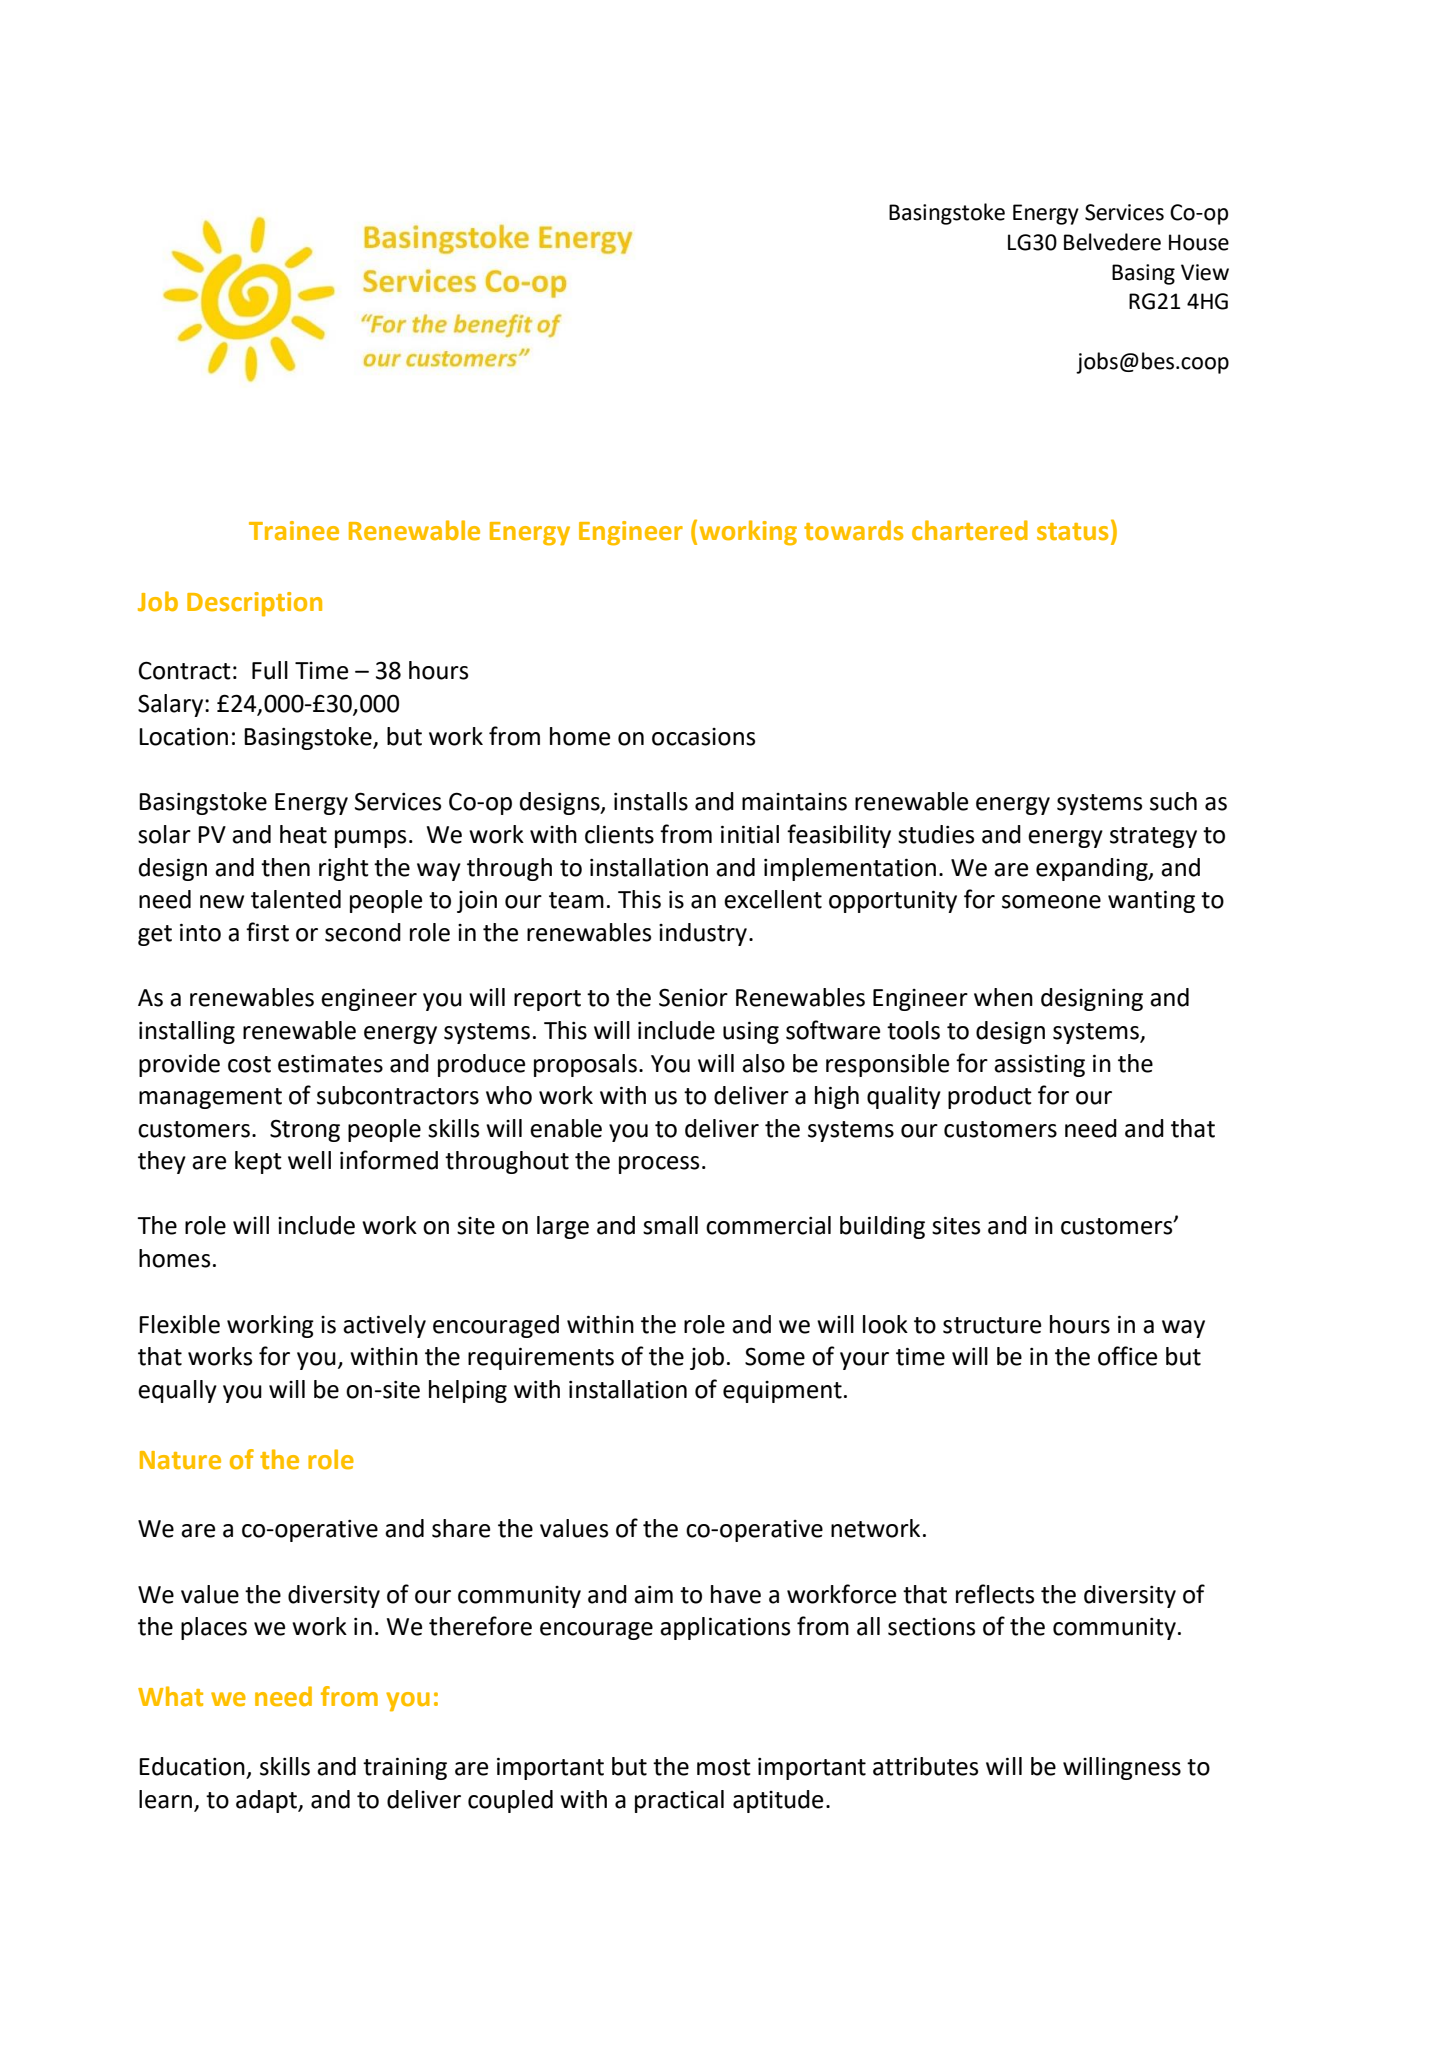 The width and height of the document is (1447, 2047). I want to click on Belvedere, so click(1112, 242).
